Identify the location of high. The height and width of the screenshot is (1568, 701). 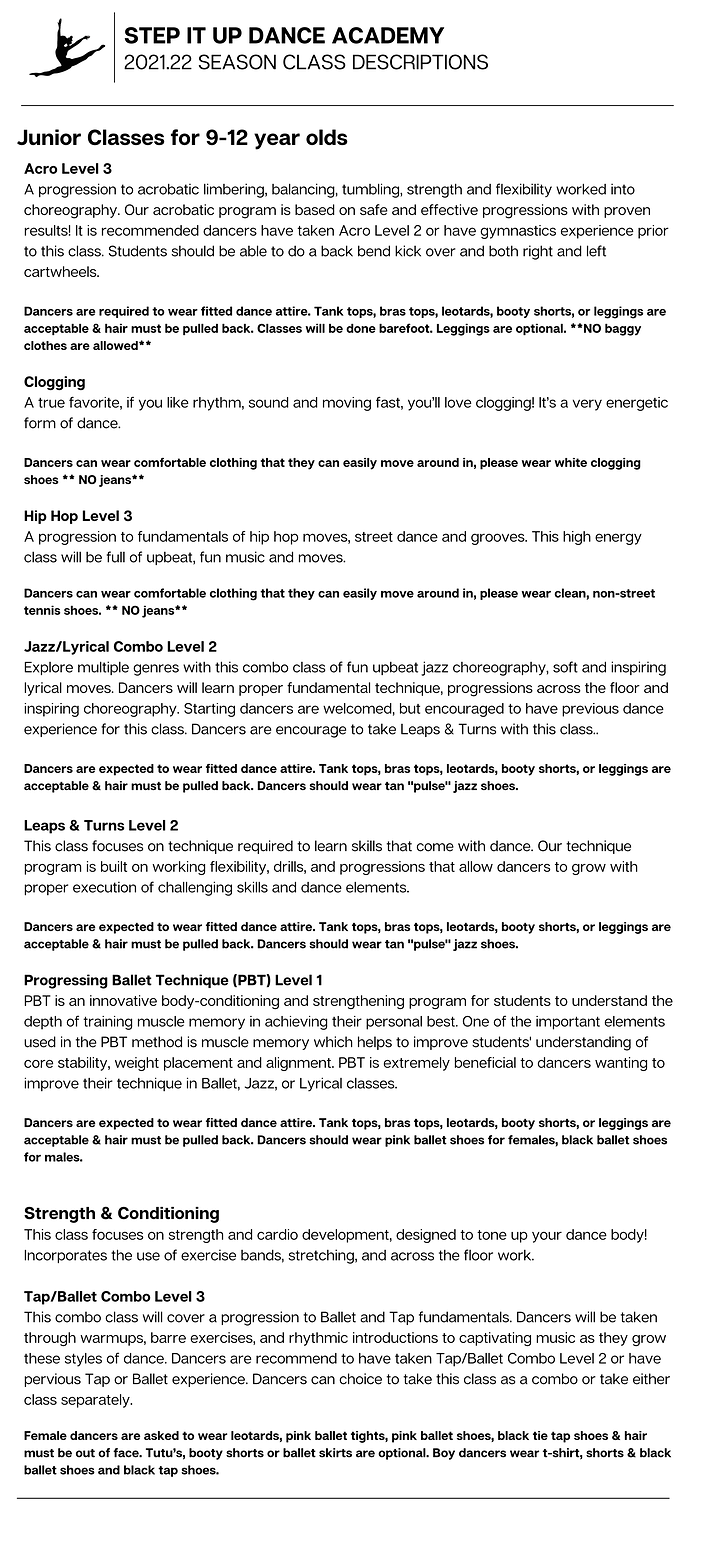
(577, 538).
